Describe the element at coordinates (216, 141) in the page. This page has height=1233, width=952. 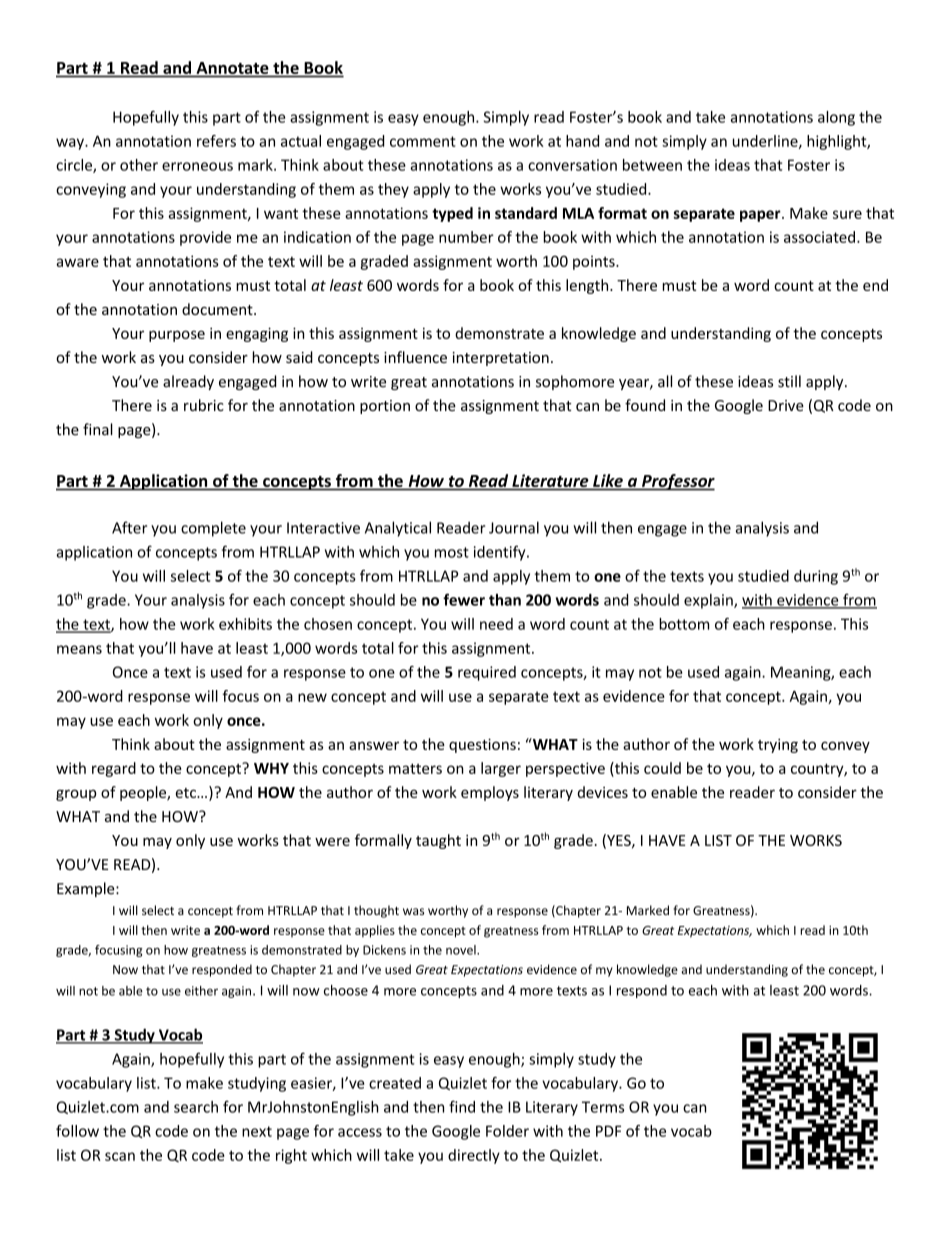
I see `refers` at that location.
